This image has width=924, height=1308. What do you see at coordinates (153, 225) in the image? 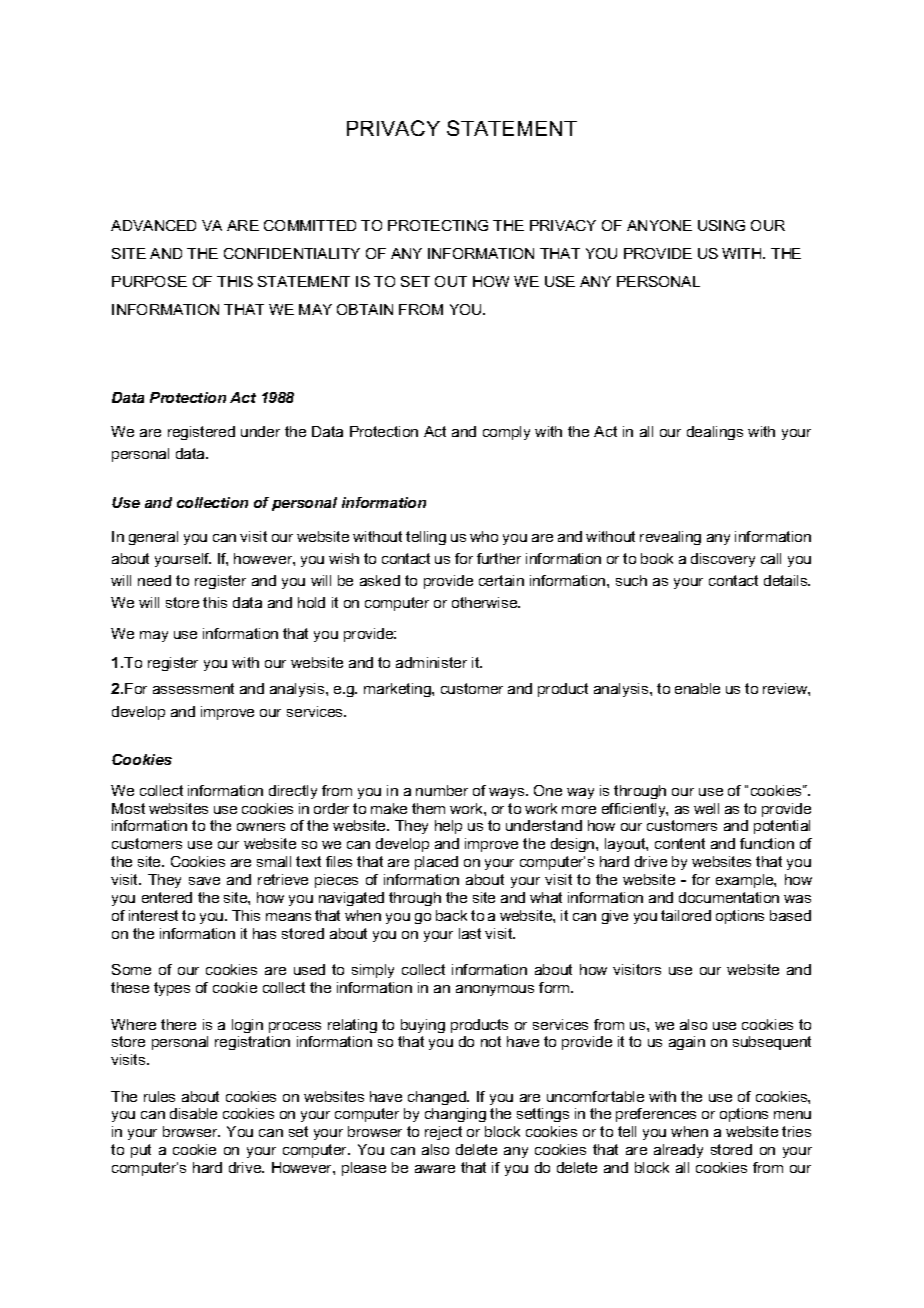
I see `ADVANCED` at bounding box center [153, 225].
